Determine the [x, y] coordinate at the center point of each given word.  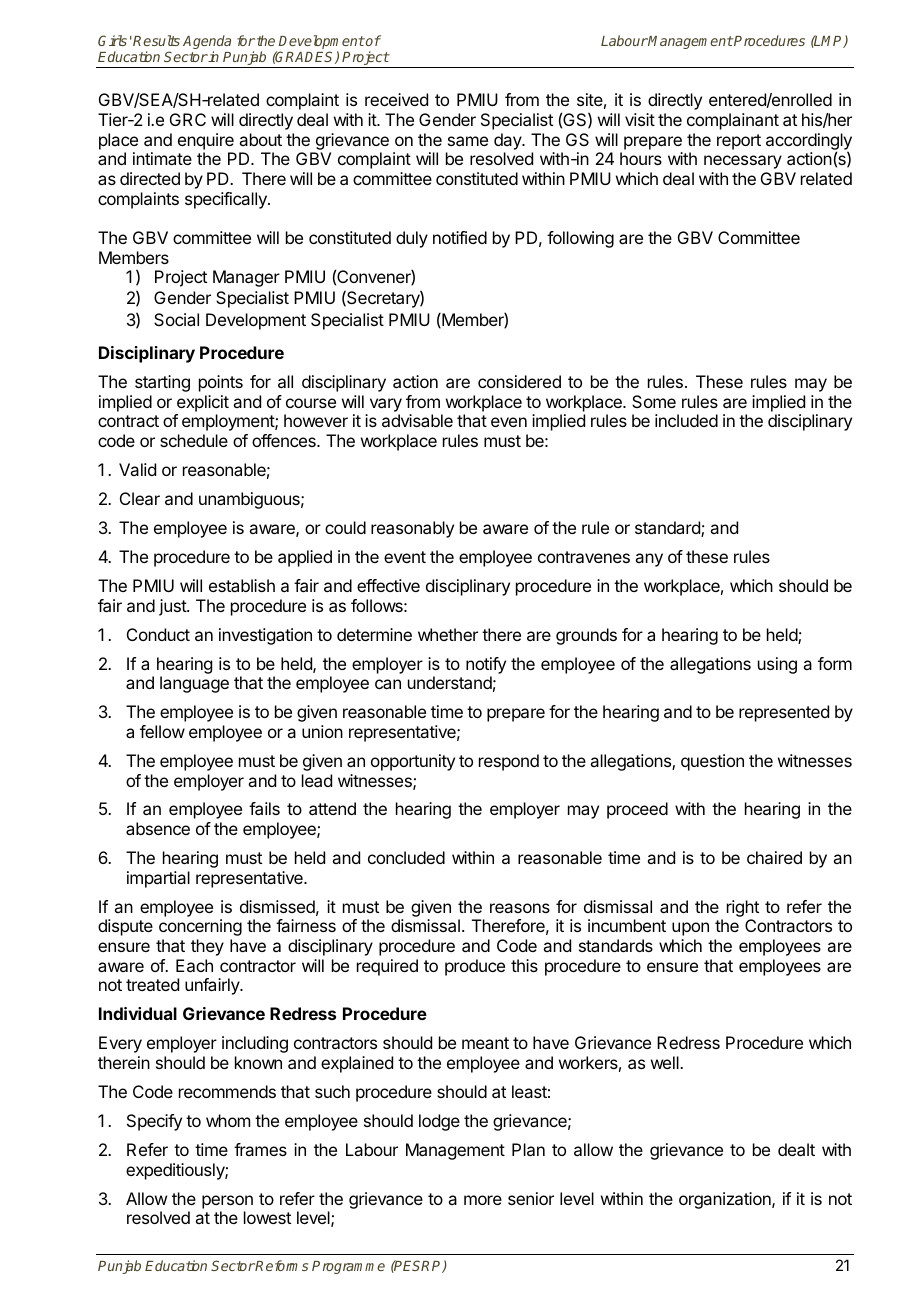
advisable [417, 420]
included [686, 420]
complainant [733, 121]
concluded [406, 857]
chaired [774, 857]
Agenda [207, 43]
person [227, 1202]
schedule [194, 440]
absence [158, 828]
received [396, 99]
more [483, 1200]
